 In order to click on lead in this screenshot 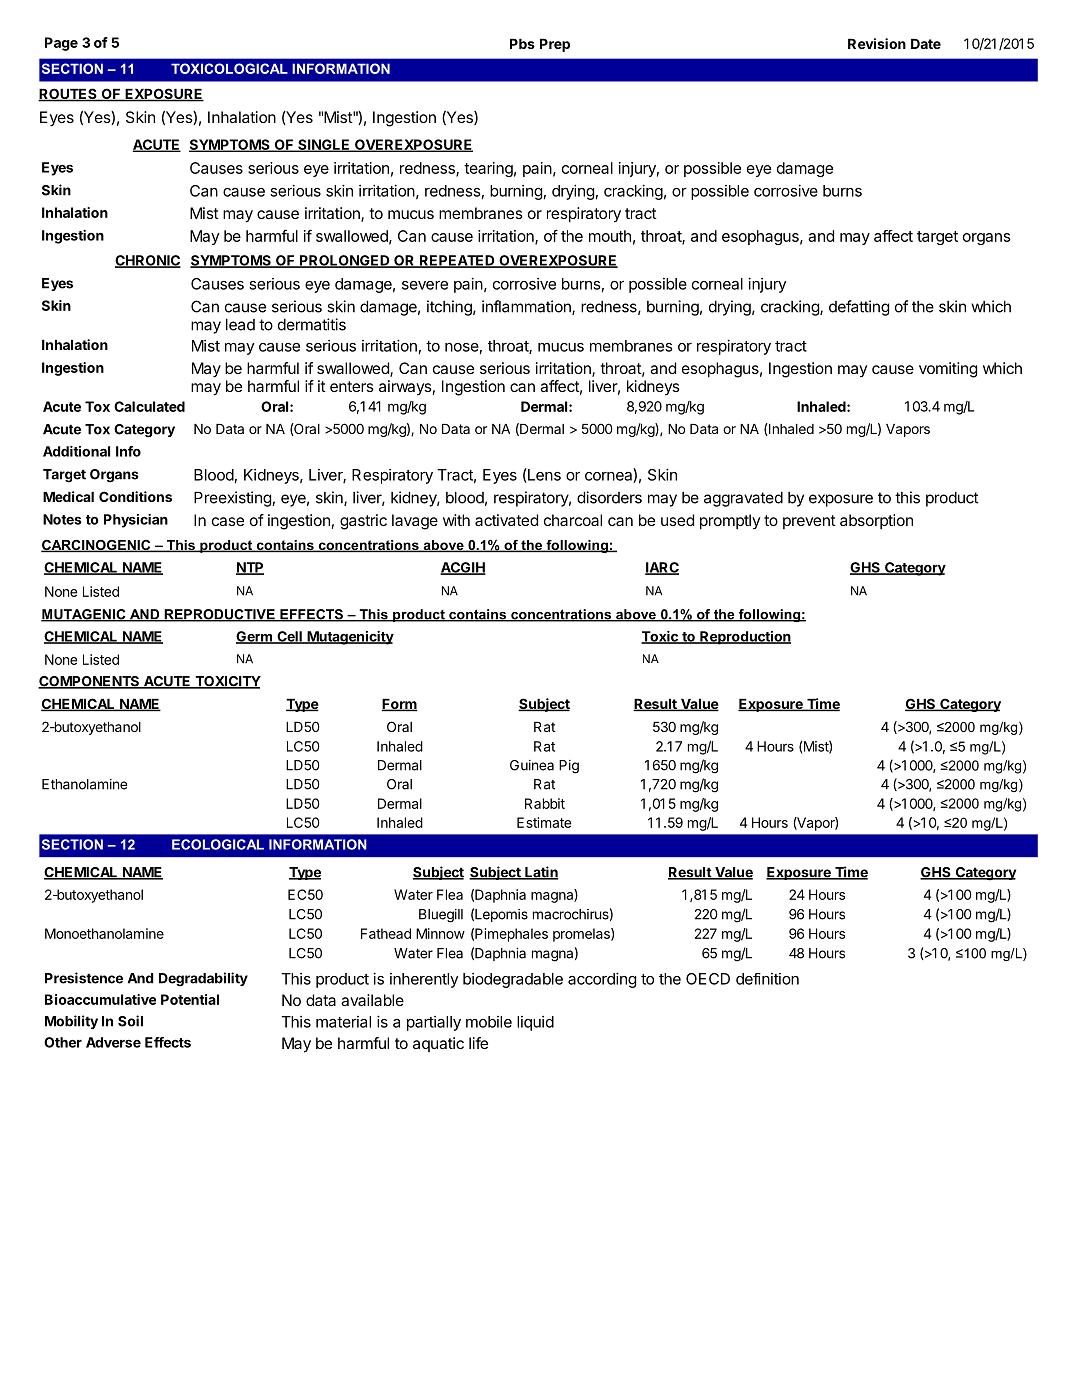, I will do `click(240, 324)`.
